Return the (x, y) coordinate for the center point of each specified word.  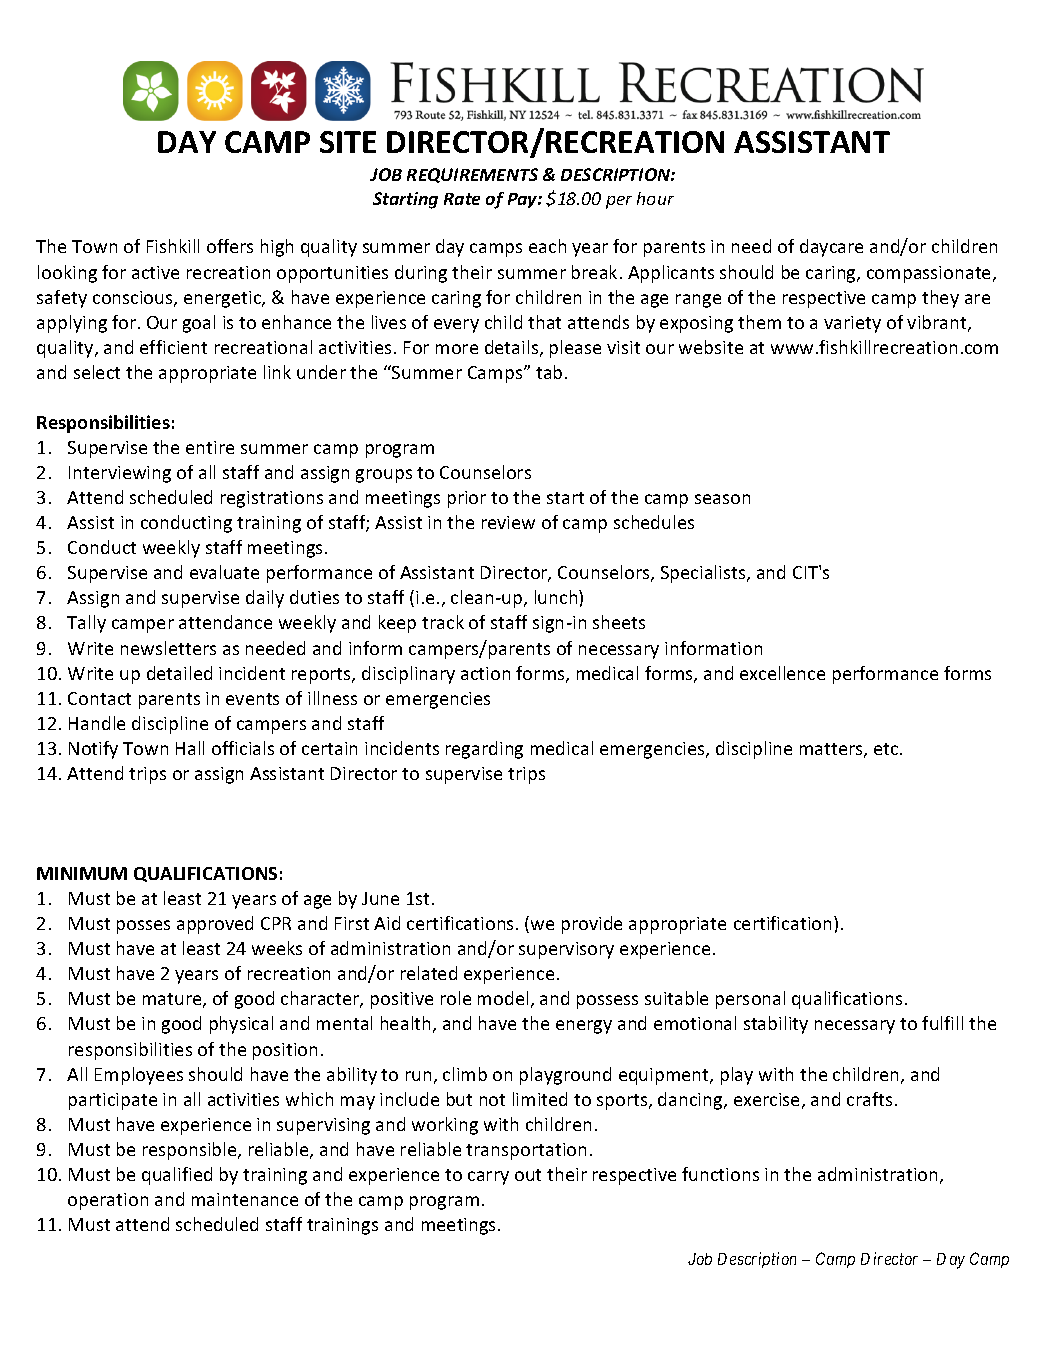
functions (720, 1174)
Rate (462, 199)
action (485, 673)
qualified (177, 1176)
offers (230, 246)
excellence (782, 673)
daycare (831, 248)
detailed (179, 673)
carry (488, 1178)
